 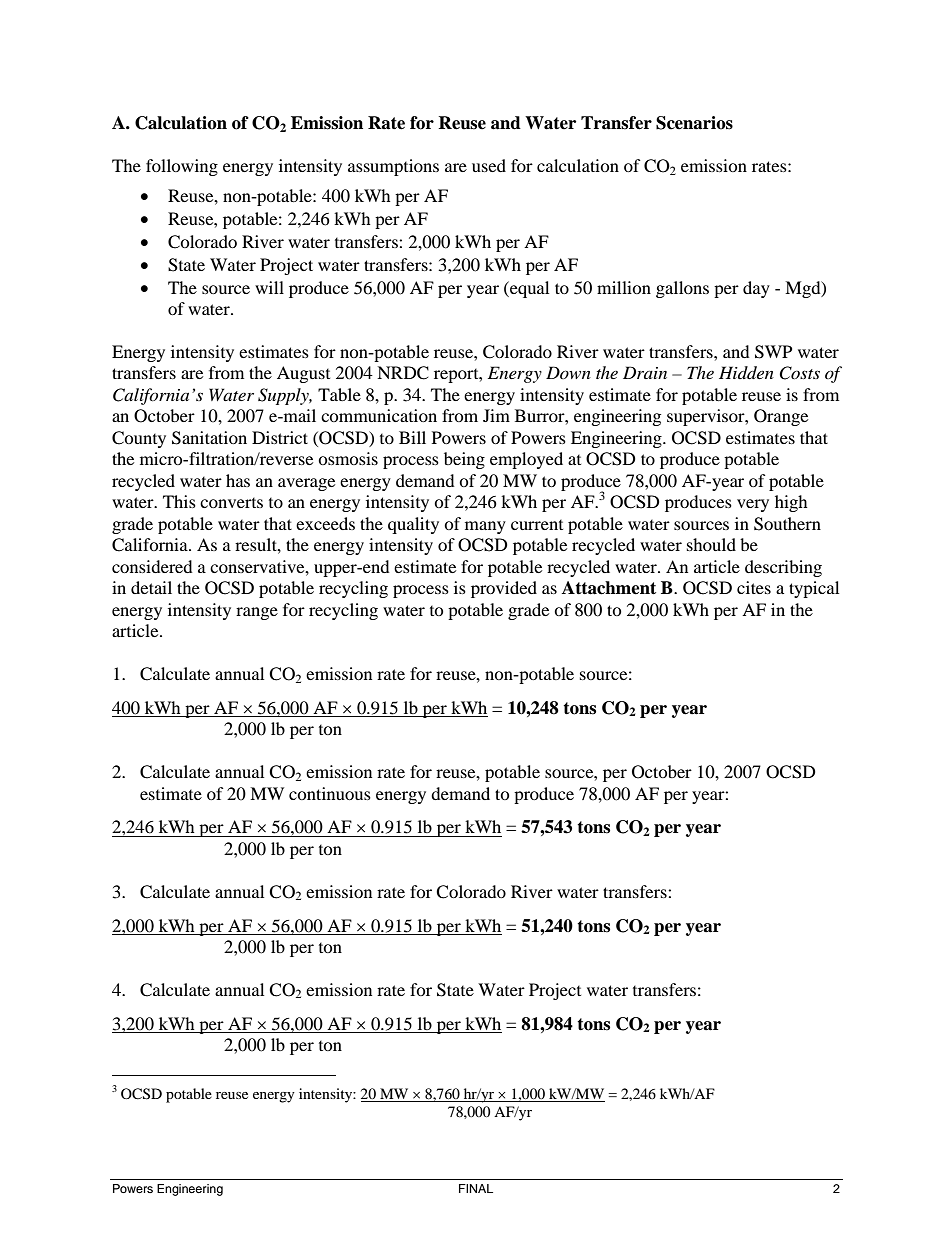 What do you see at coordinates (182, 167) in the page?
I see `following` at bounding box center [182, 167].
